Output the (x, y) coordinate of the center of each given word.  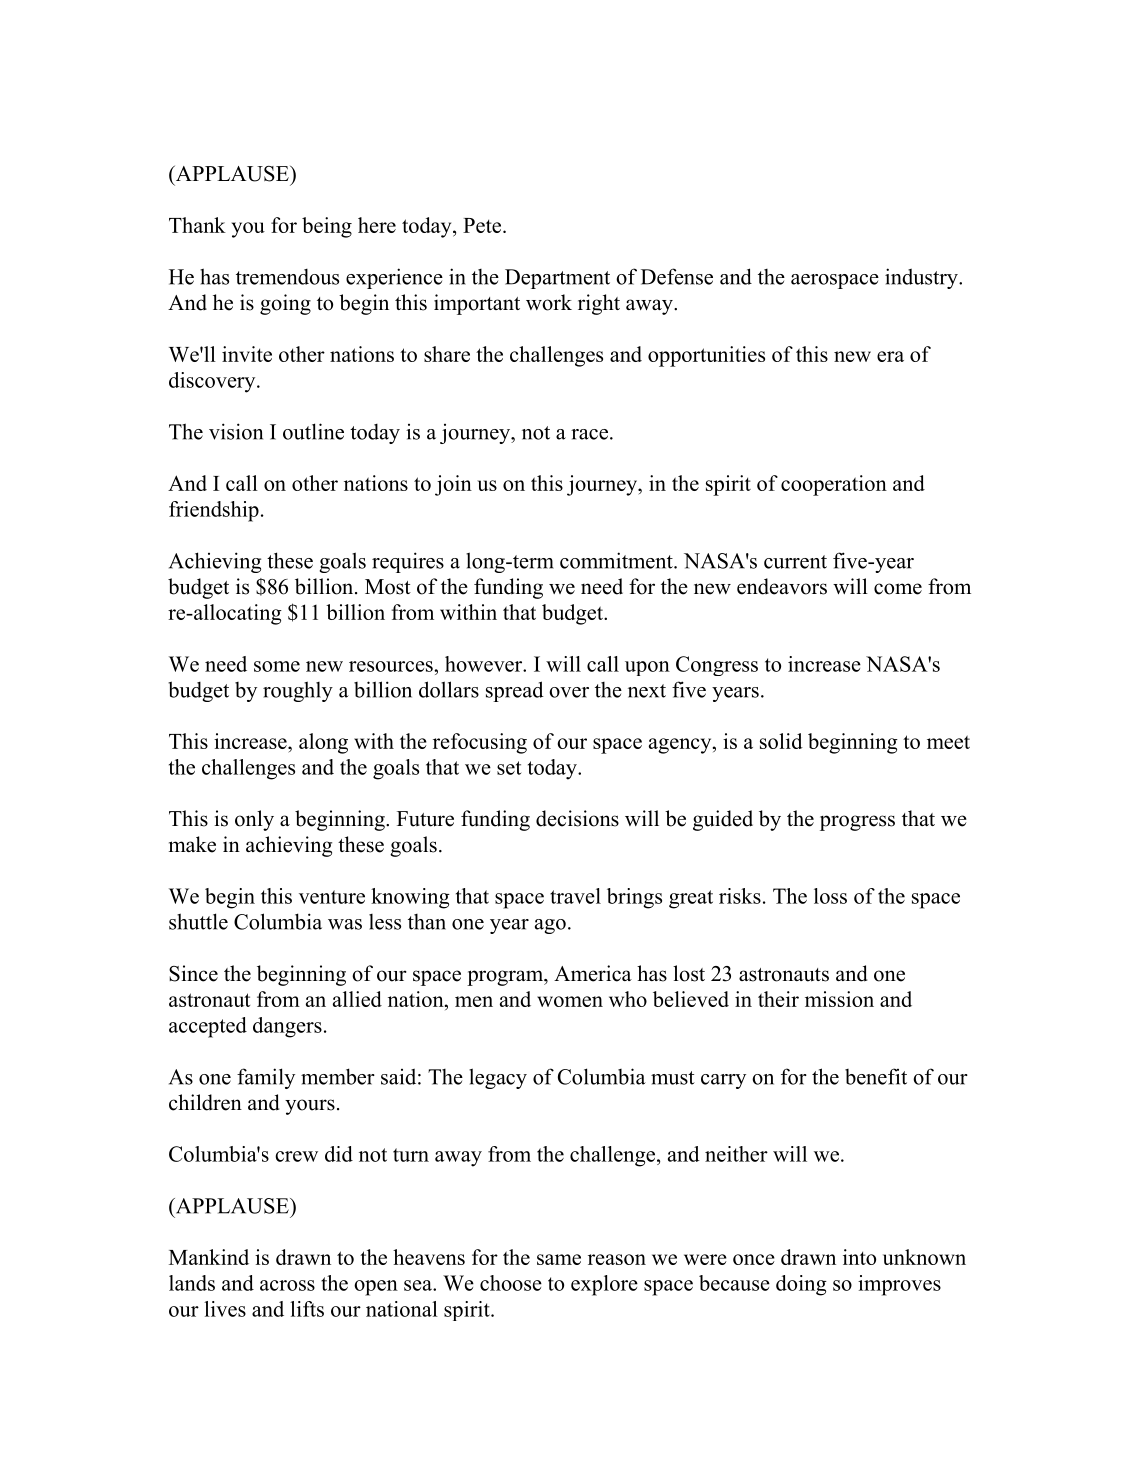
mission (839, 999)
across (287, 1285)
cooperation (834, 485)
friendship (214, 511)
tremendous (287, 277)
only (254, 820)
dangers (287, 1027)
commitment (617, 560)
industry (922, 278)
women (570, 1001)
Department (557, 279)
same (559, 1259)
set (509, 768)
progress (857, 823)
